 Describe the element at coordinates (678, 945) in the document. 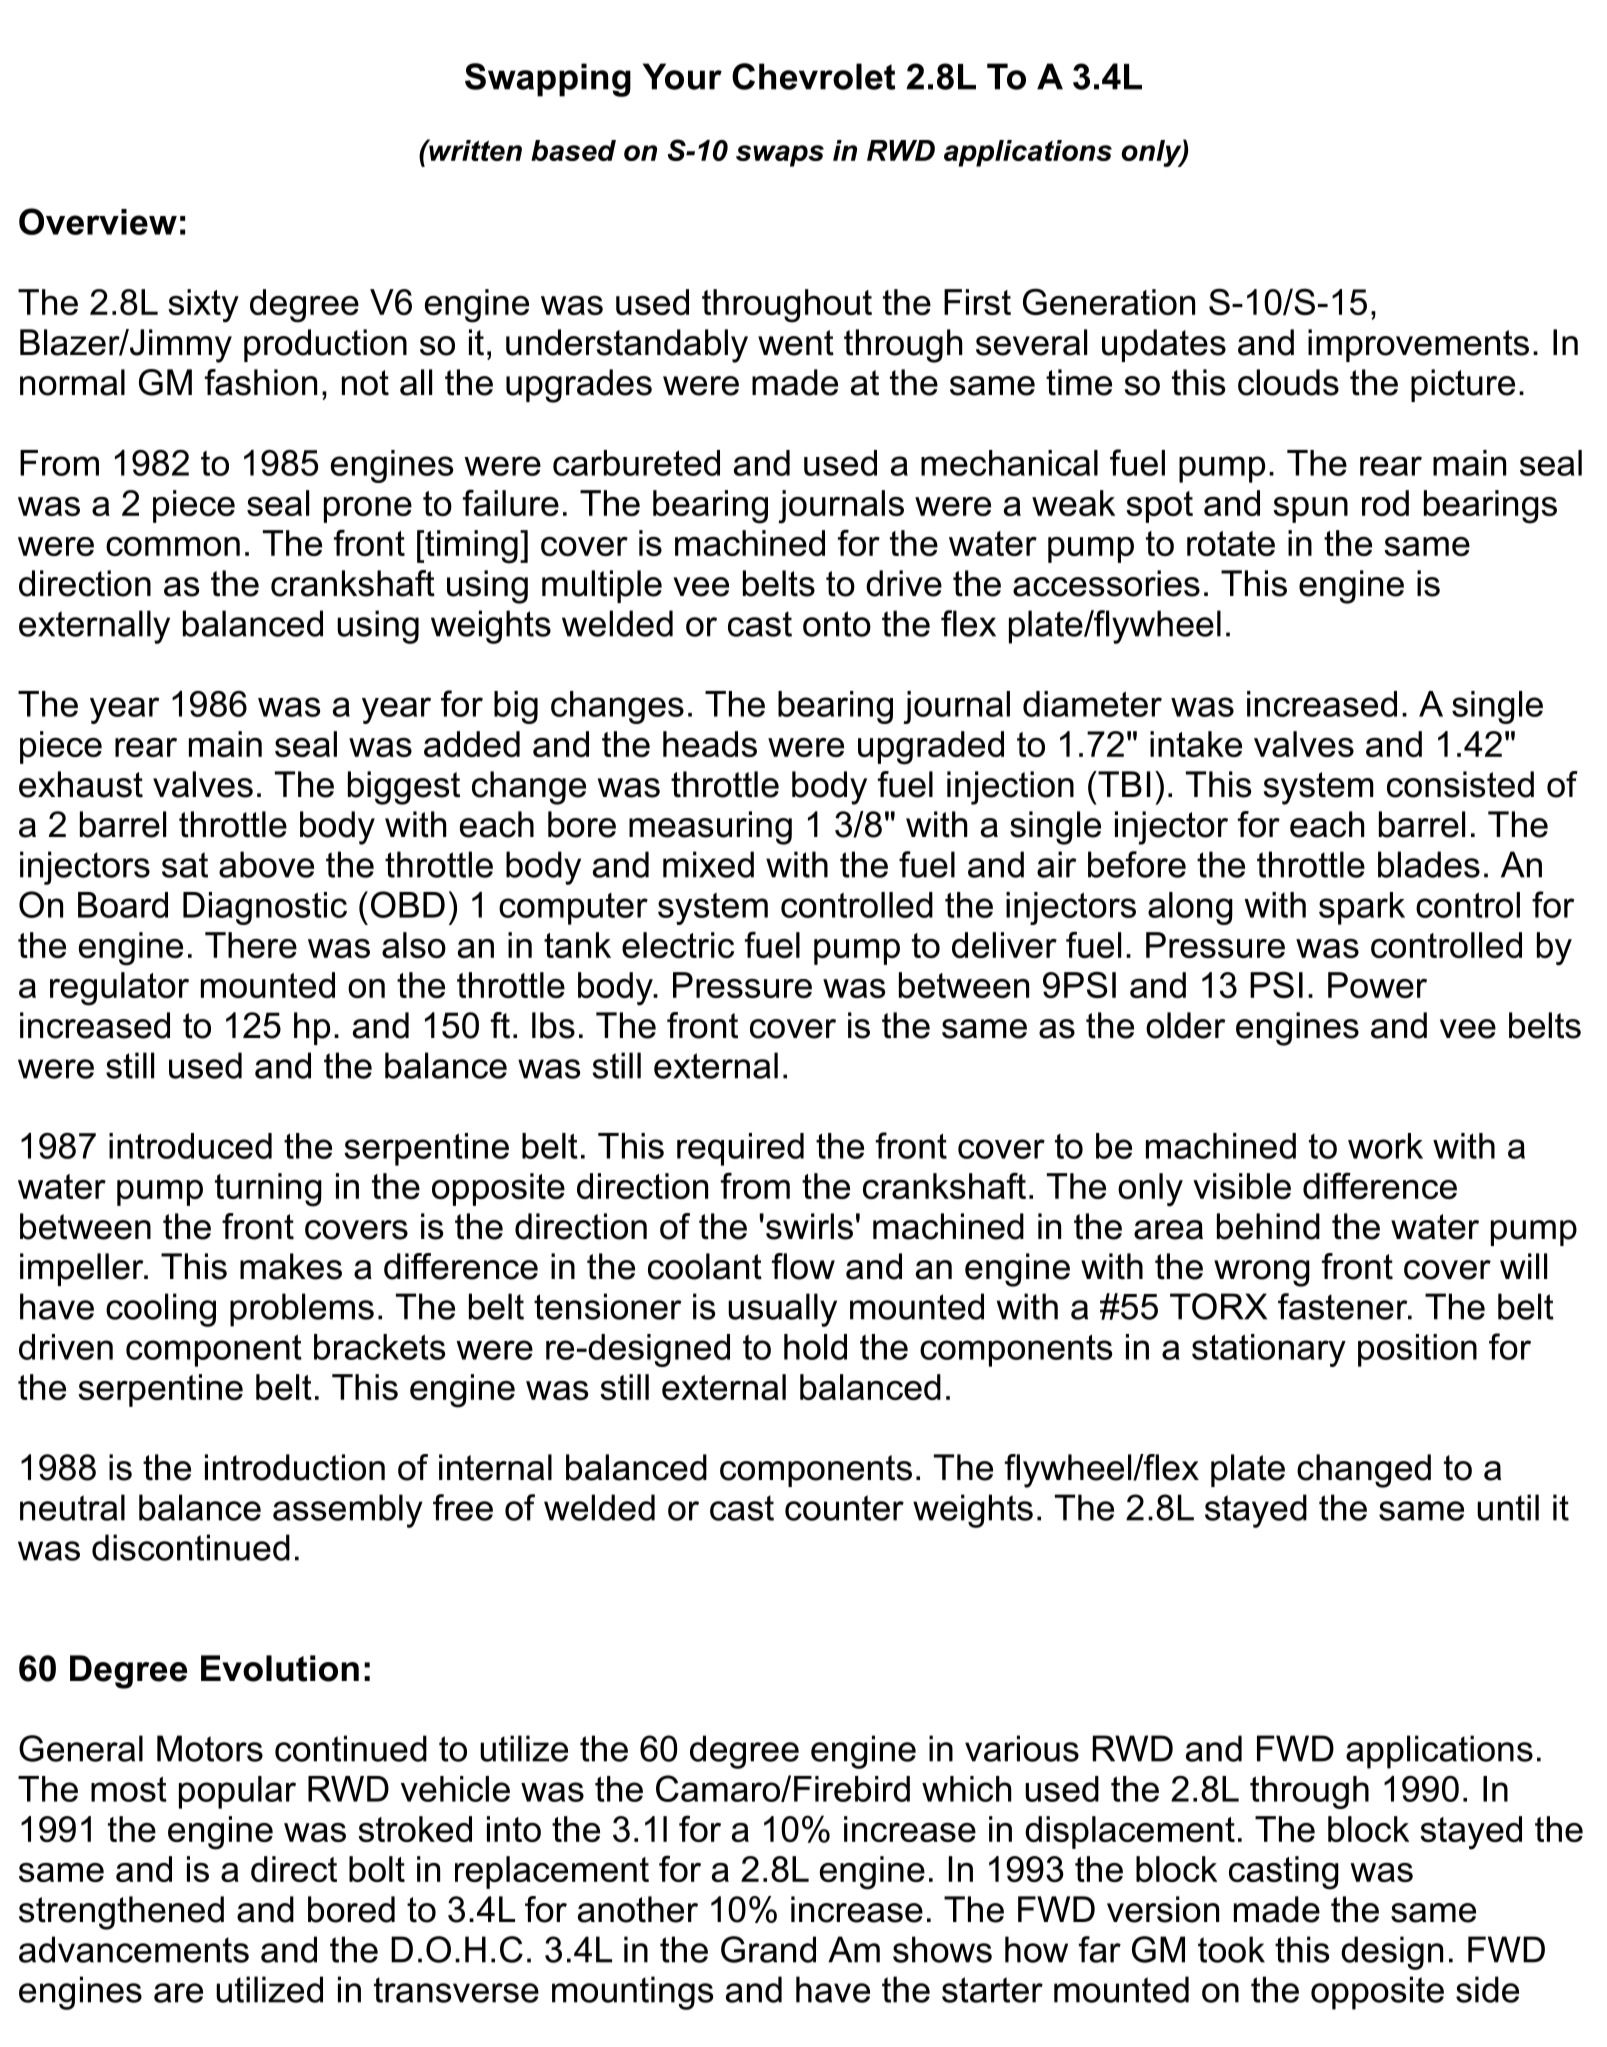

I see `electric` at that location.
